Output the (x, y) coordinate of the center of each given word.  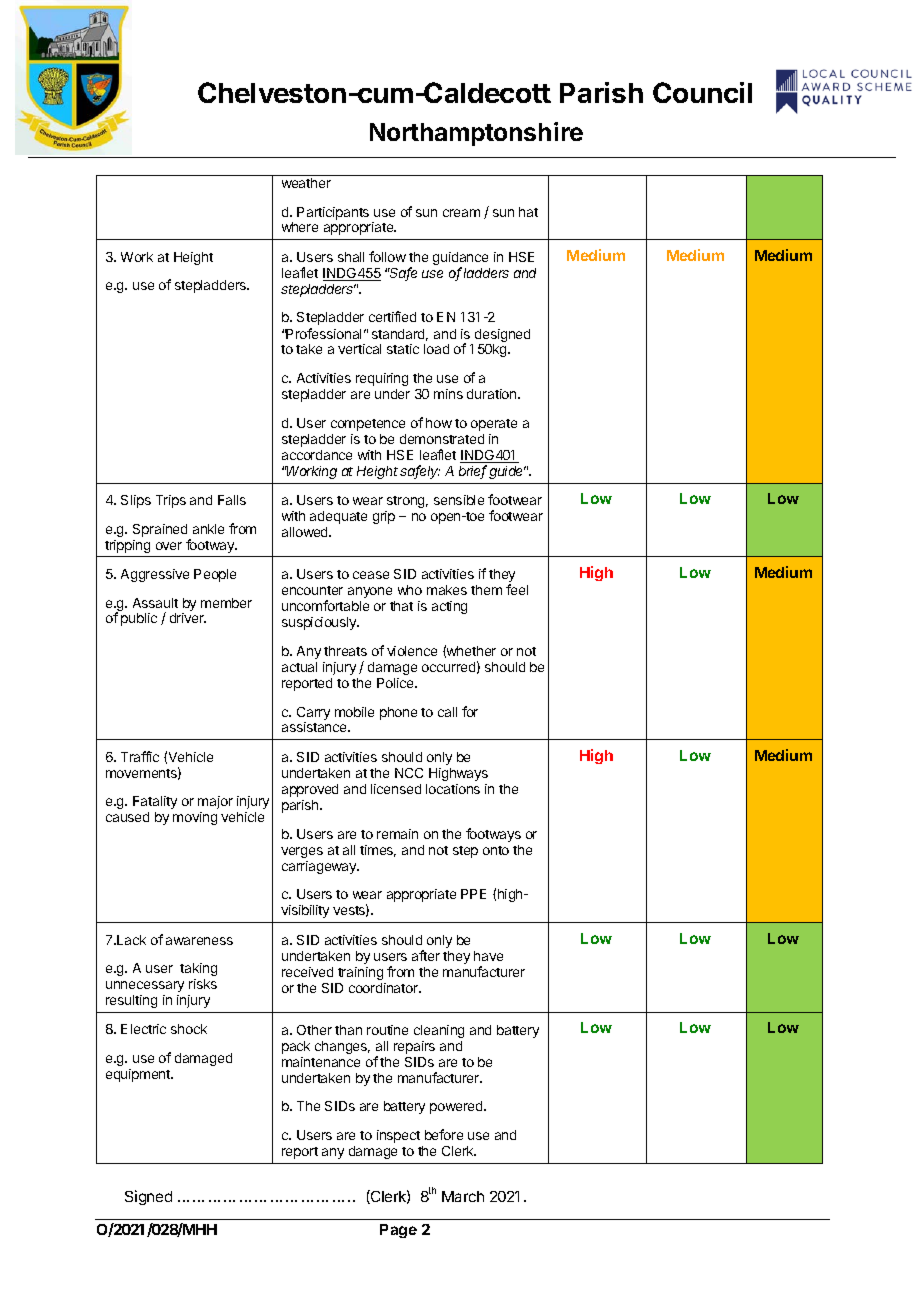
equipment (139, 1075)
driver (188, 618)
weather (306, 183)
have (488, 956)
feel (517, 589)
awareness (199, 941)
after (426, 955)
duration (493, 394)
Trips (171, 501)
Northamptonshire (476, 134)
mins (448, 394)
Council (702, 92)
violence (412, 651)
